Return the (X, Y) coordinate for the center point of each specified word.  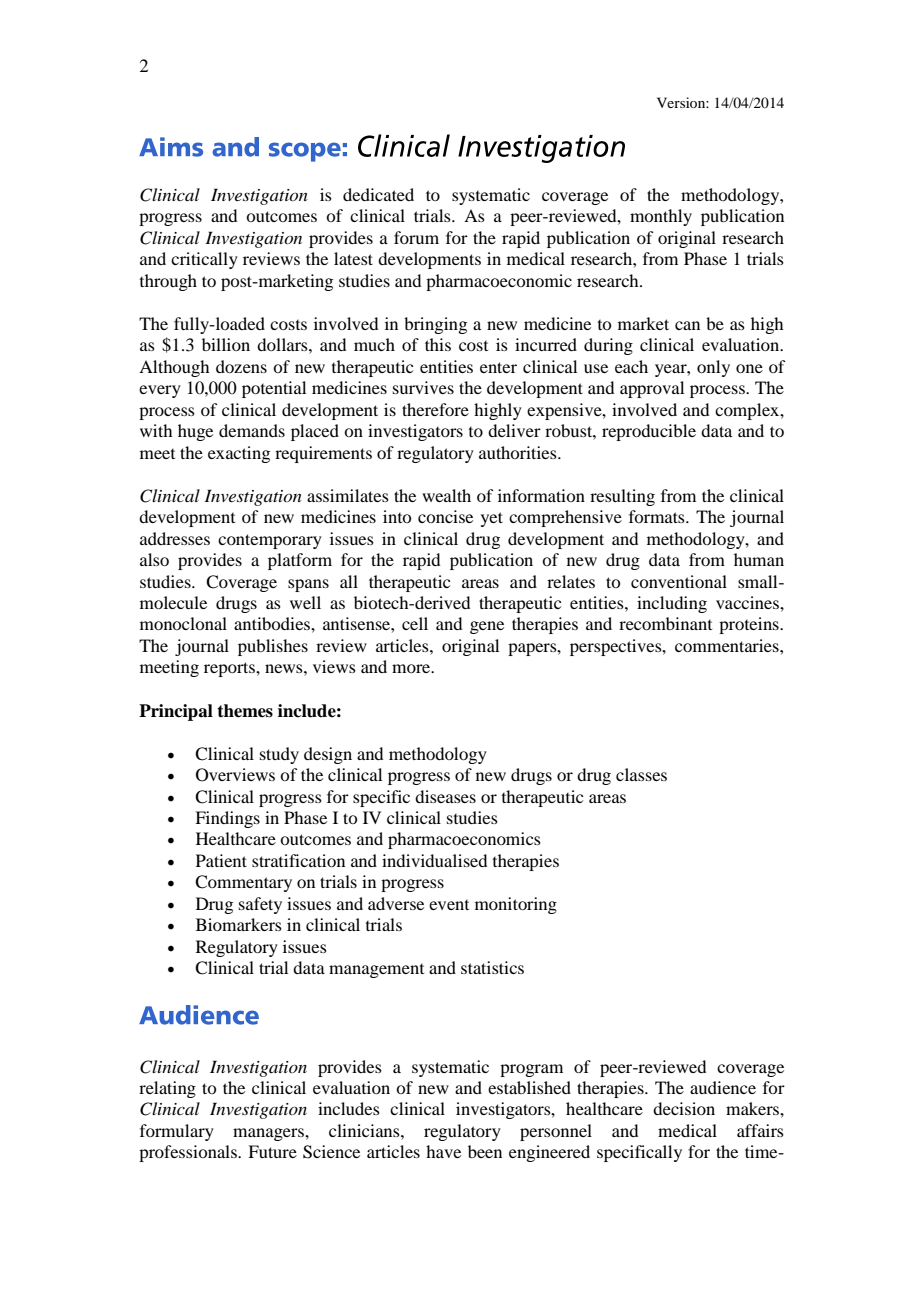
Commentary (243, 883)
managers (269, 1134)
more (412, 668)
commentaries (728, 645)
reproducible (649, 432)
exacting (239, 454)
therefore (435, 409)
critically (204, 260)
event (449, 905)
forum (416, 237)
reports (230, 669)
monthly (661, 217)
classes (641, 774)
